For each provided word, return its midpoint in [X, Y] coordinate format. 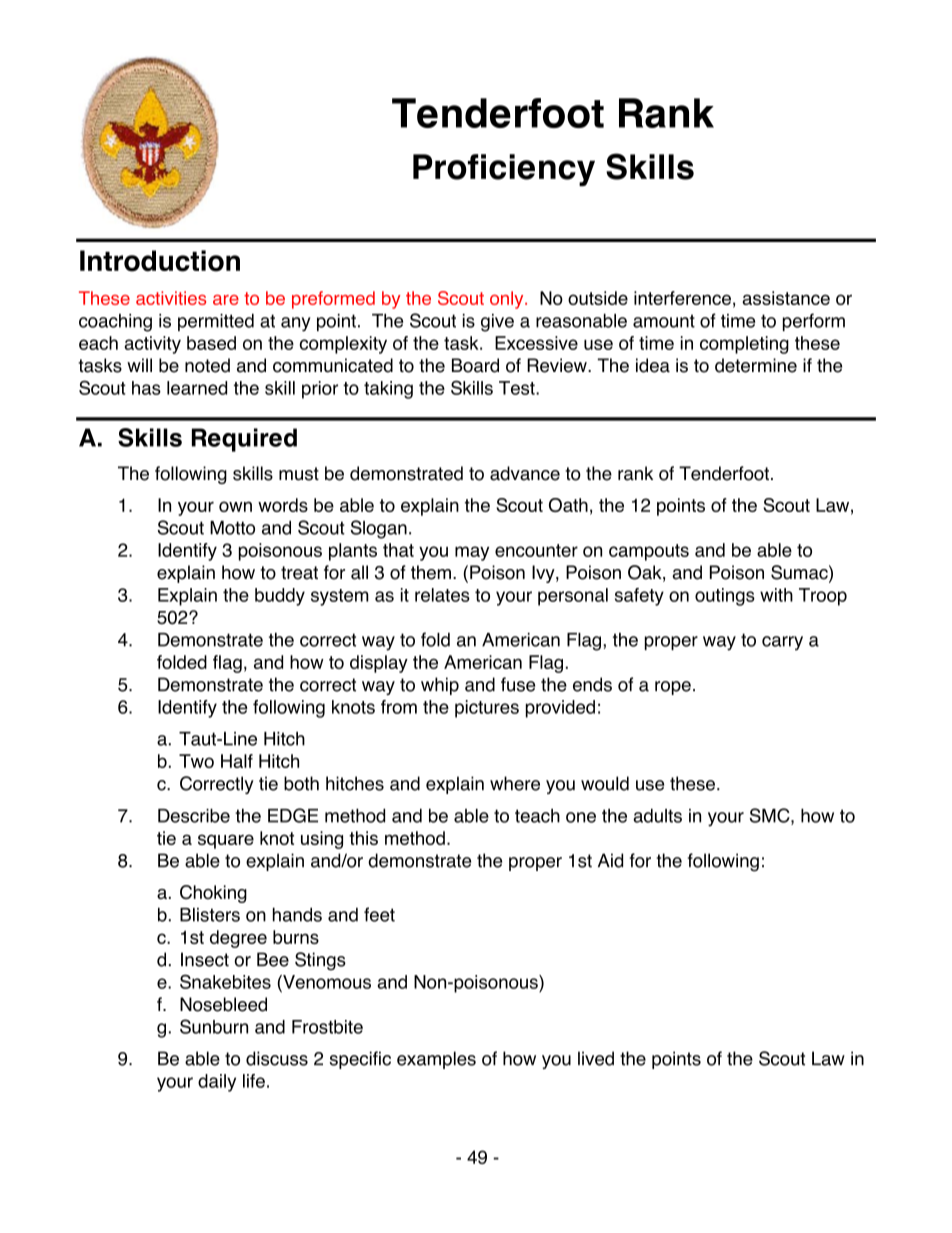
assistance [786, 298]
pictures [487, 709]
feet [379, 914]
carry [782, 643]
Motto [232, 528]
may [472, 553]
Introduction [160, 261]
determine [756, 365]
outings [725, 597]
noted [207, 365]
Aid [610, 860]
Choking [213, 894]
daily [217, 1083]
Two [196, 761]
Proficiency [504, 170]
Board [475, 365]
